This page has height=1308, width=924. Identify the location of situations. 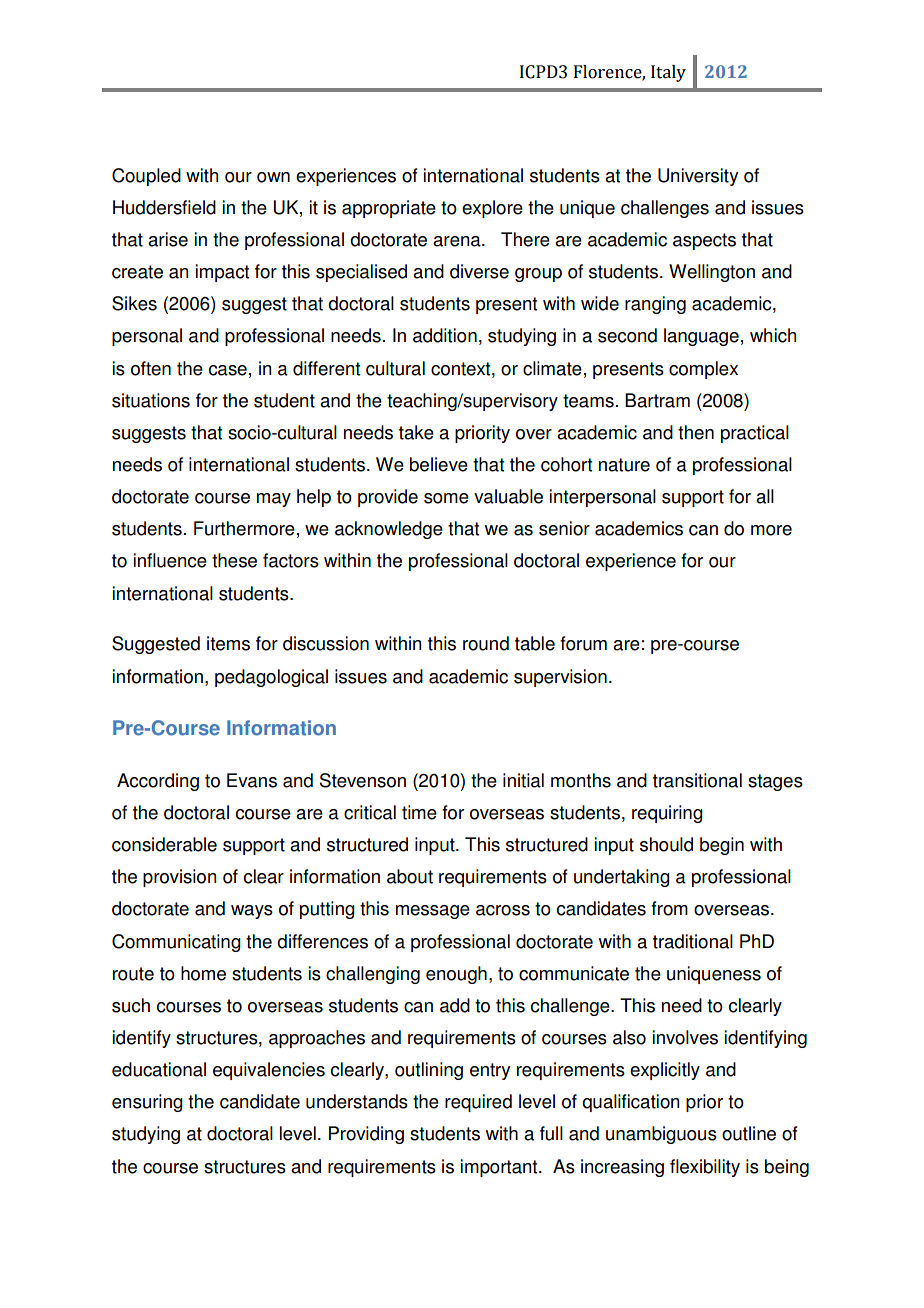
(151, 400).
